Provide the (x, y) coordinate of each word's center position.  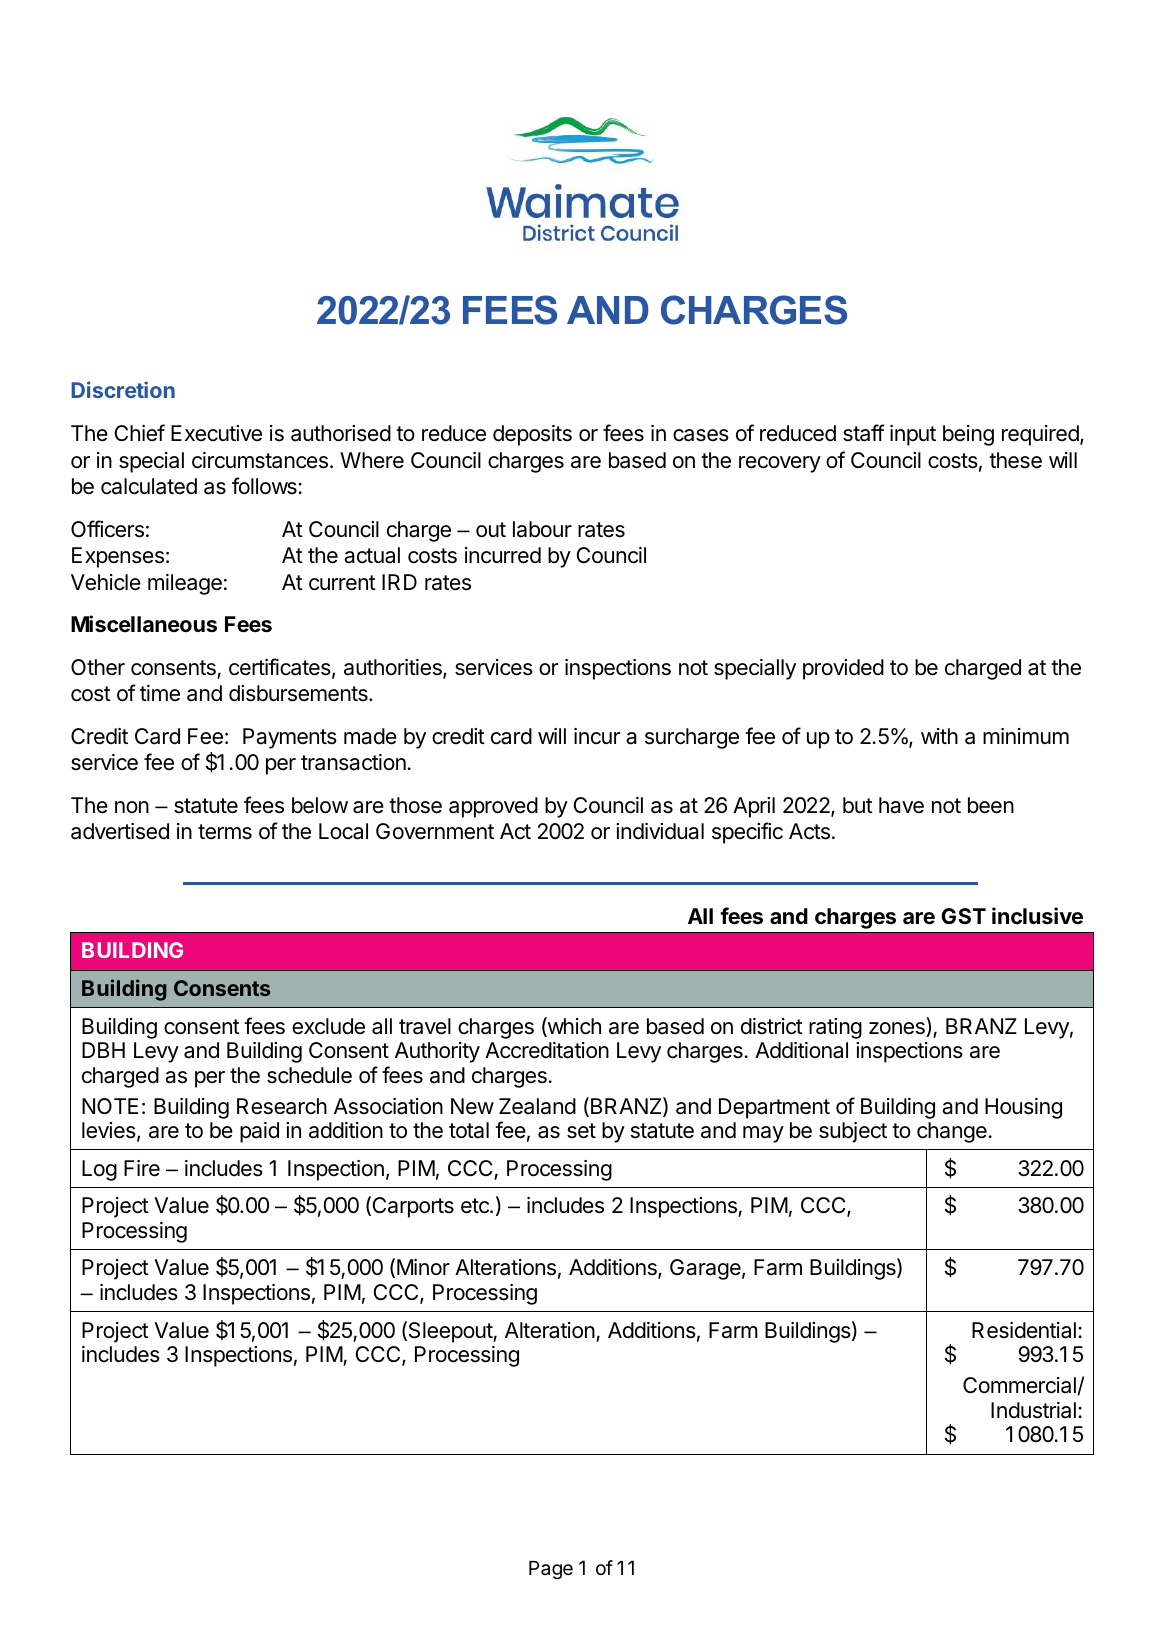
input (913, 435)
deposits (532, 435)
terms (225, 832)
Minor (423, 1267)
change (953, 1132)
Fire (142, 1168)
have (901, 805)
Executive (216, 433)
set (581, 1131)
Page (551, 1570)
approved (493, 807)
